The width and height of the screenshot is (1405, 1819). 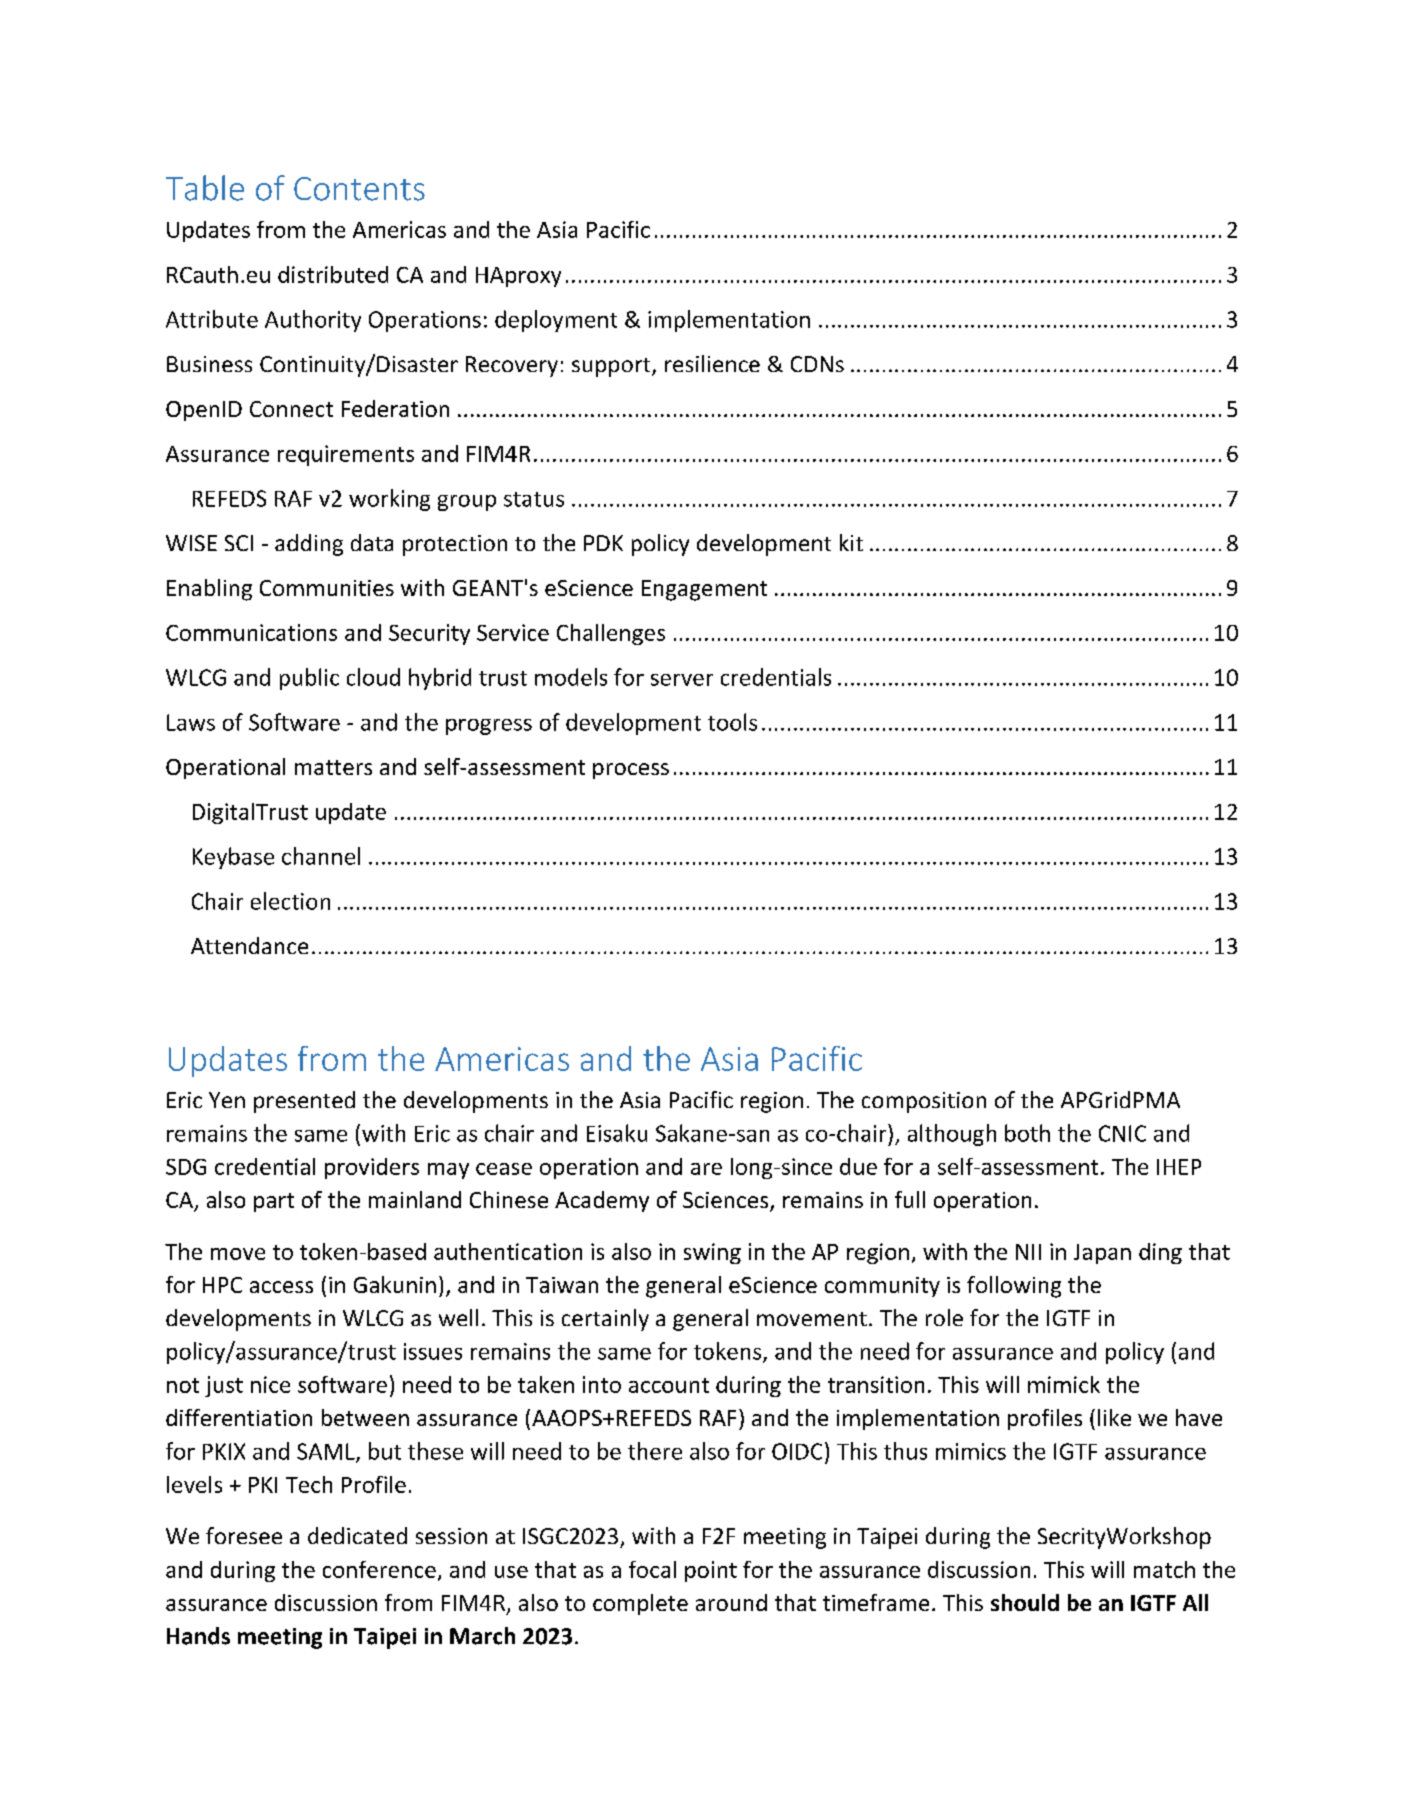 What do you see at coordinates (379, 1569) in the screenshot?
I see `conference` at bounding box center [379, 1569].
